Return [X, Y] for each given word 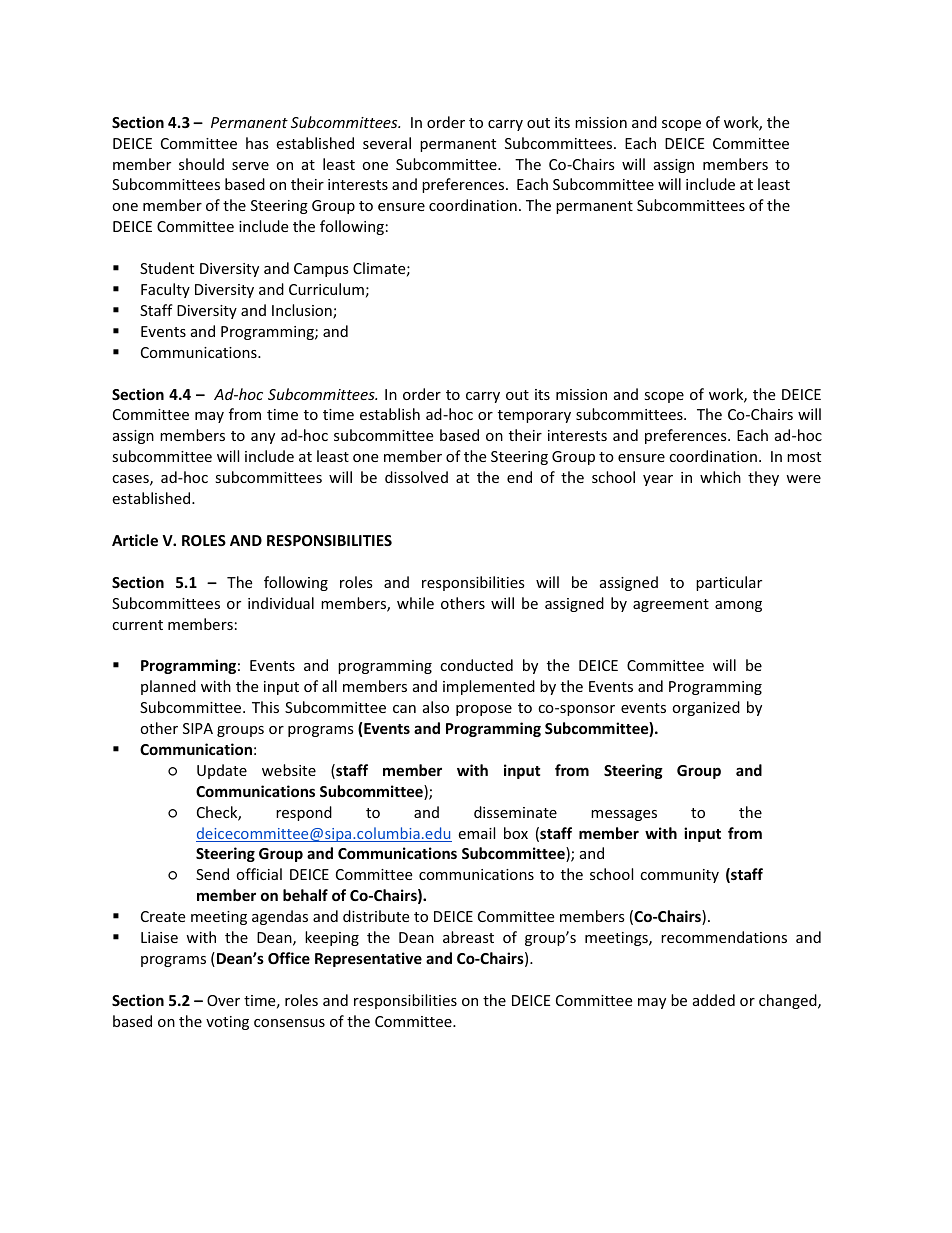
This [265, 707]
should [201, 164]
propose [484, 710]
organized [706, 708]
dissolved [416, 477]
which [720, 477]
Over [223, 1000]
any [263, 438]
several [387, 143]
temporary [534, 416]
